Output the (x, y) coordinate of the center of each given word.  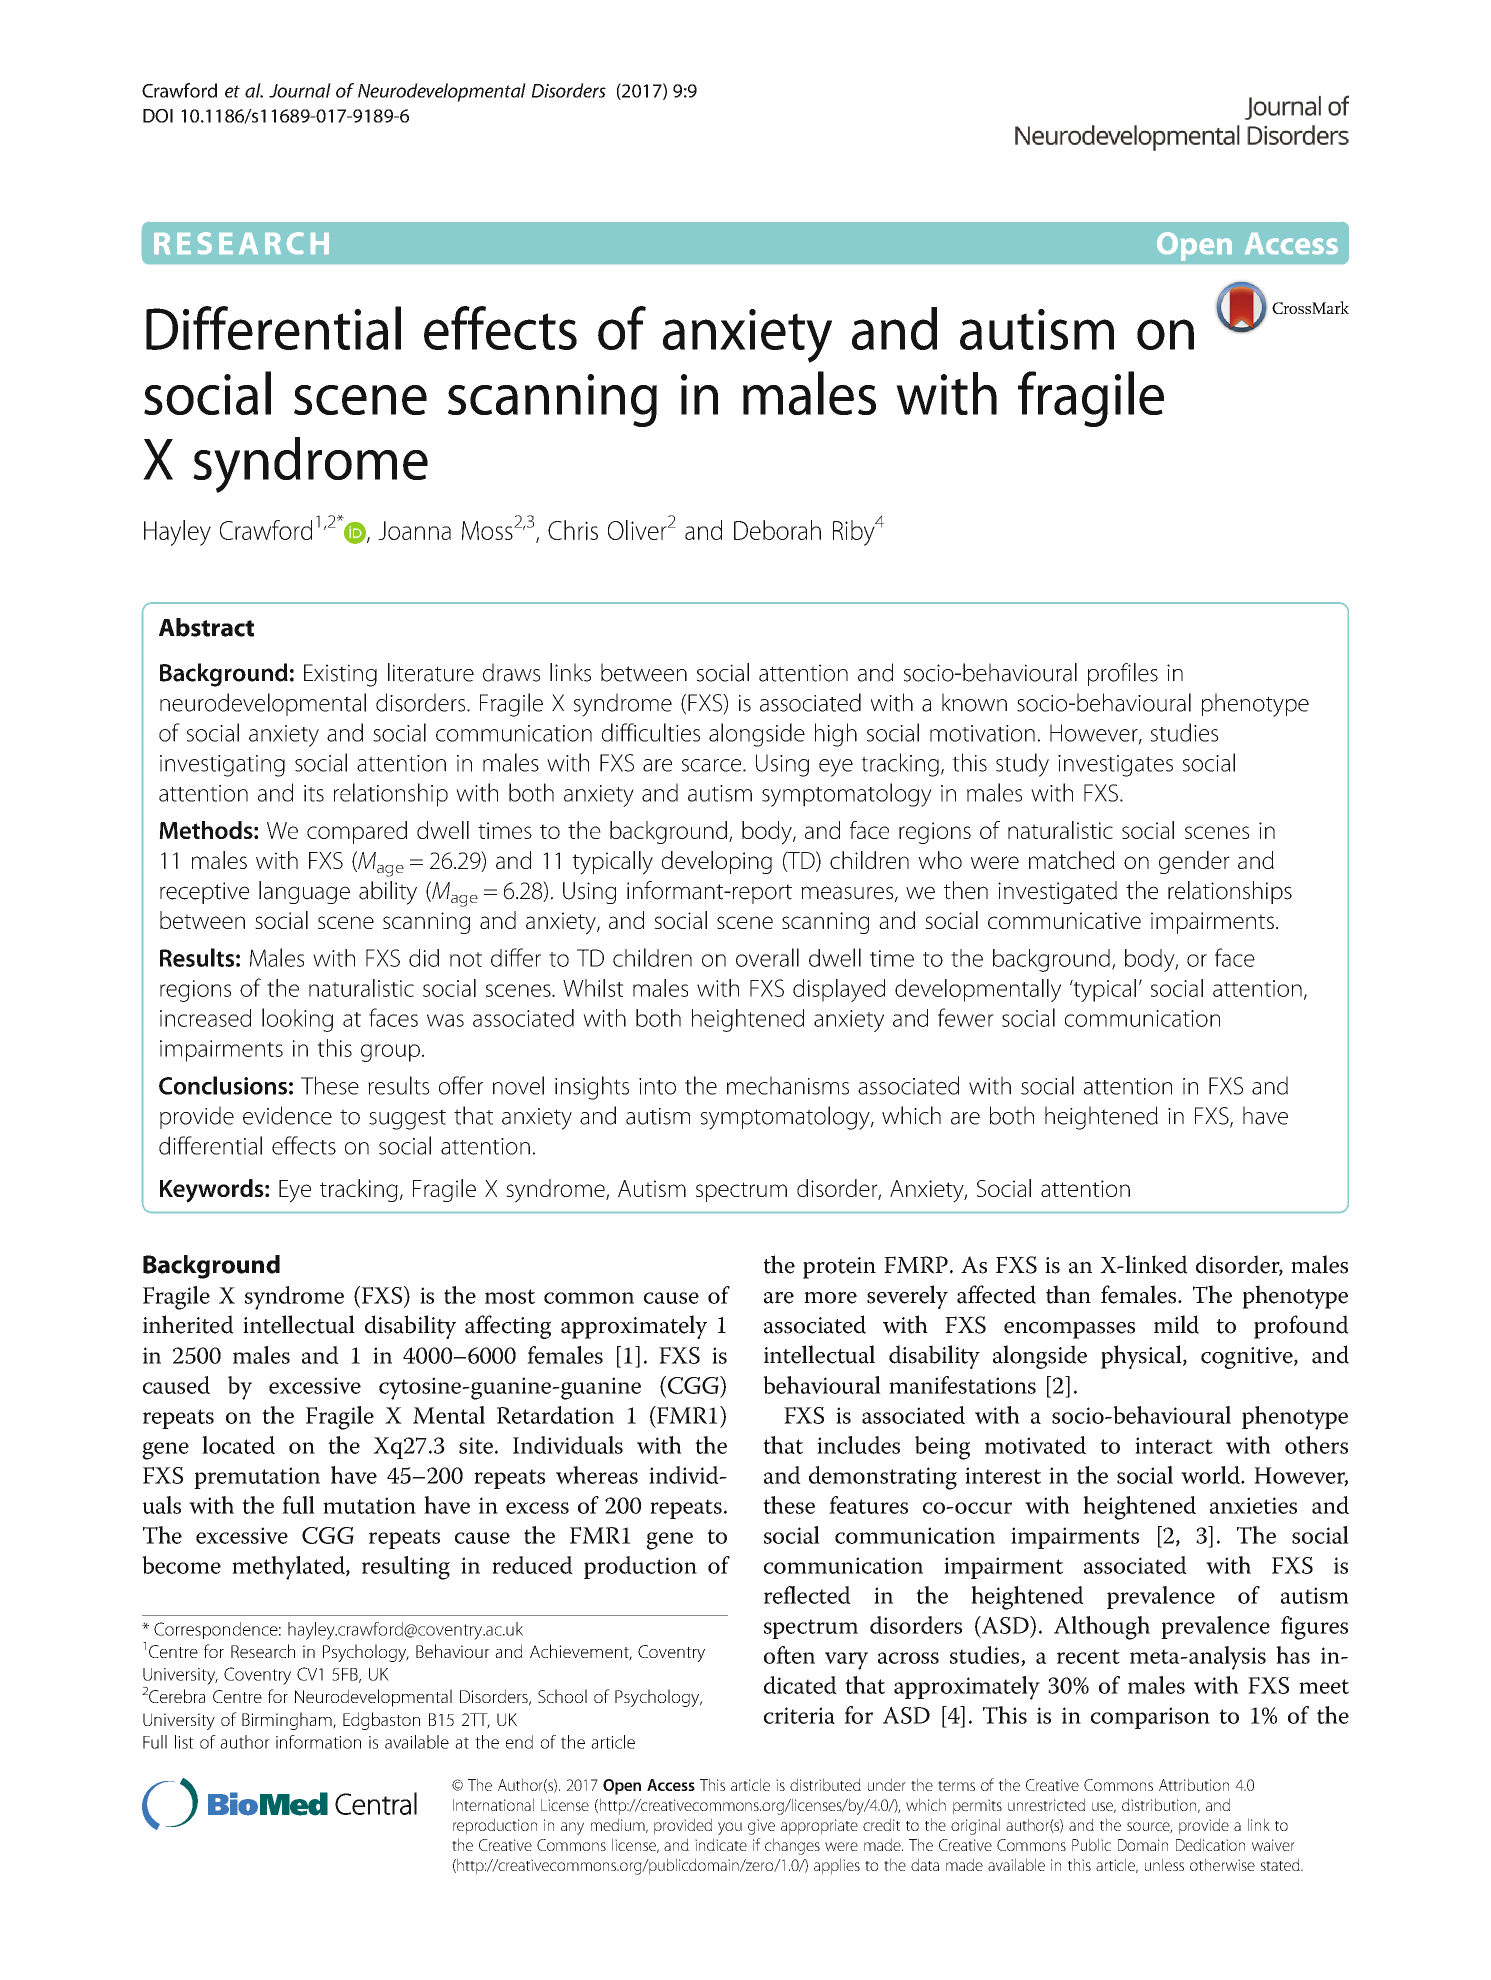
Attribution (1194, 1784)
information (318, 1742)
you (730, 1828)
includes (858, 1445)
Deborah (777, 530)
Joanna (414, 530)
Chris (573, 530)
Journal (300, 90)
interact (1174, 1445)
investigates (1115, 766)
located (238, 1445)
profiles (1123, 674)
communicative (1064, 920)
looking (297, 1020)
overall (767, 957)
